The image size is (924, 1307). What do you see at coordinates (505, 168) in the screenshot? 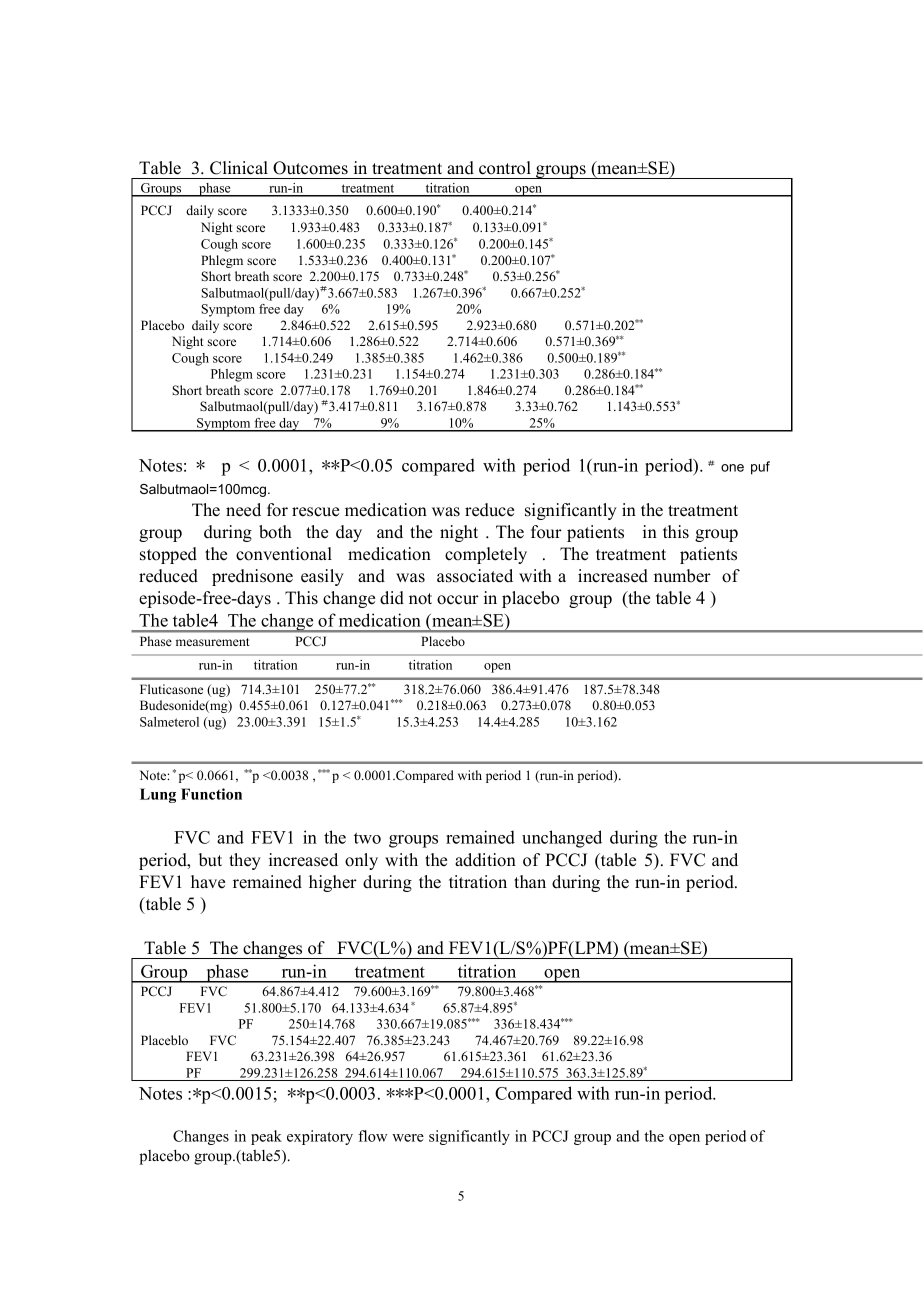
I see `control` at bounding box center [505, 168].
